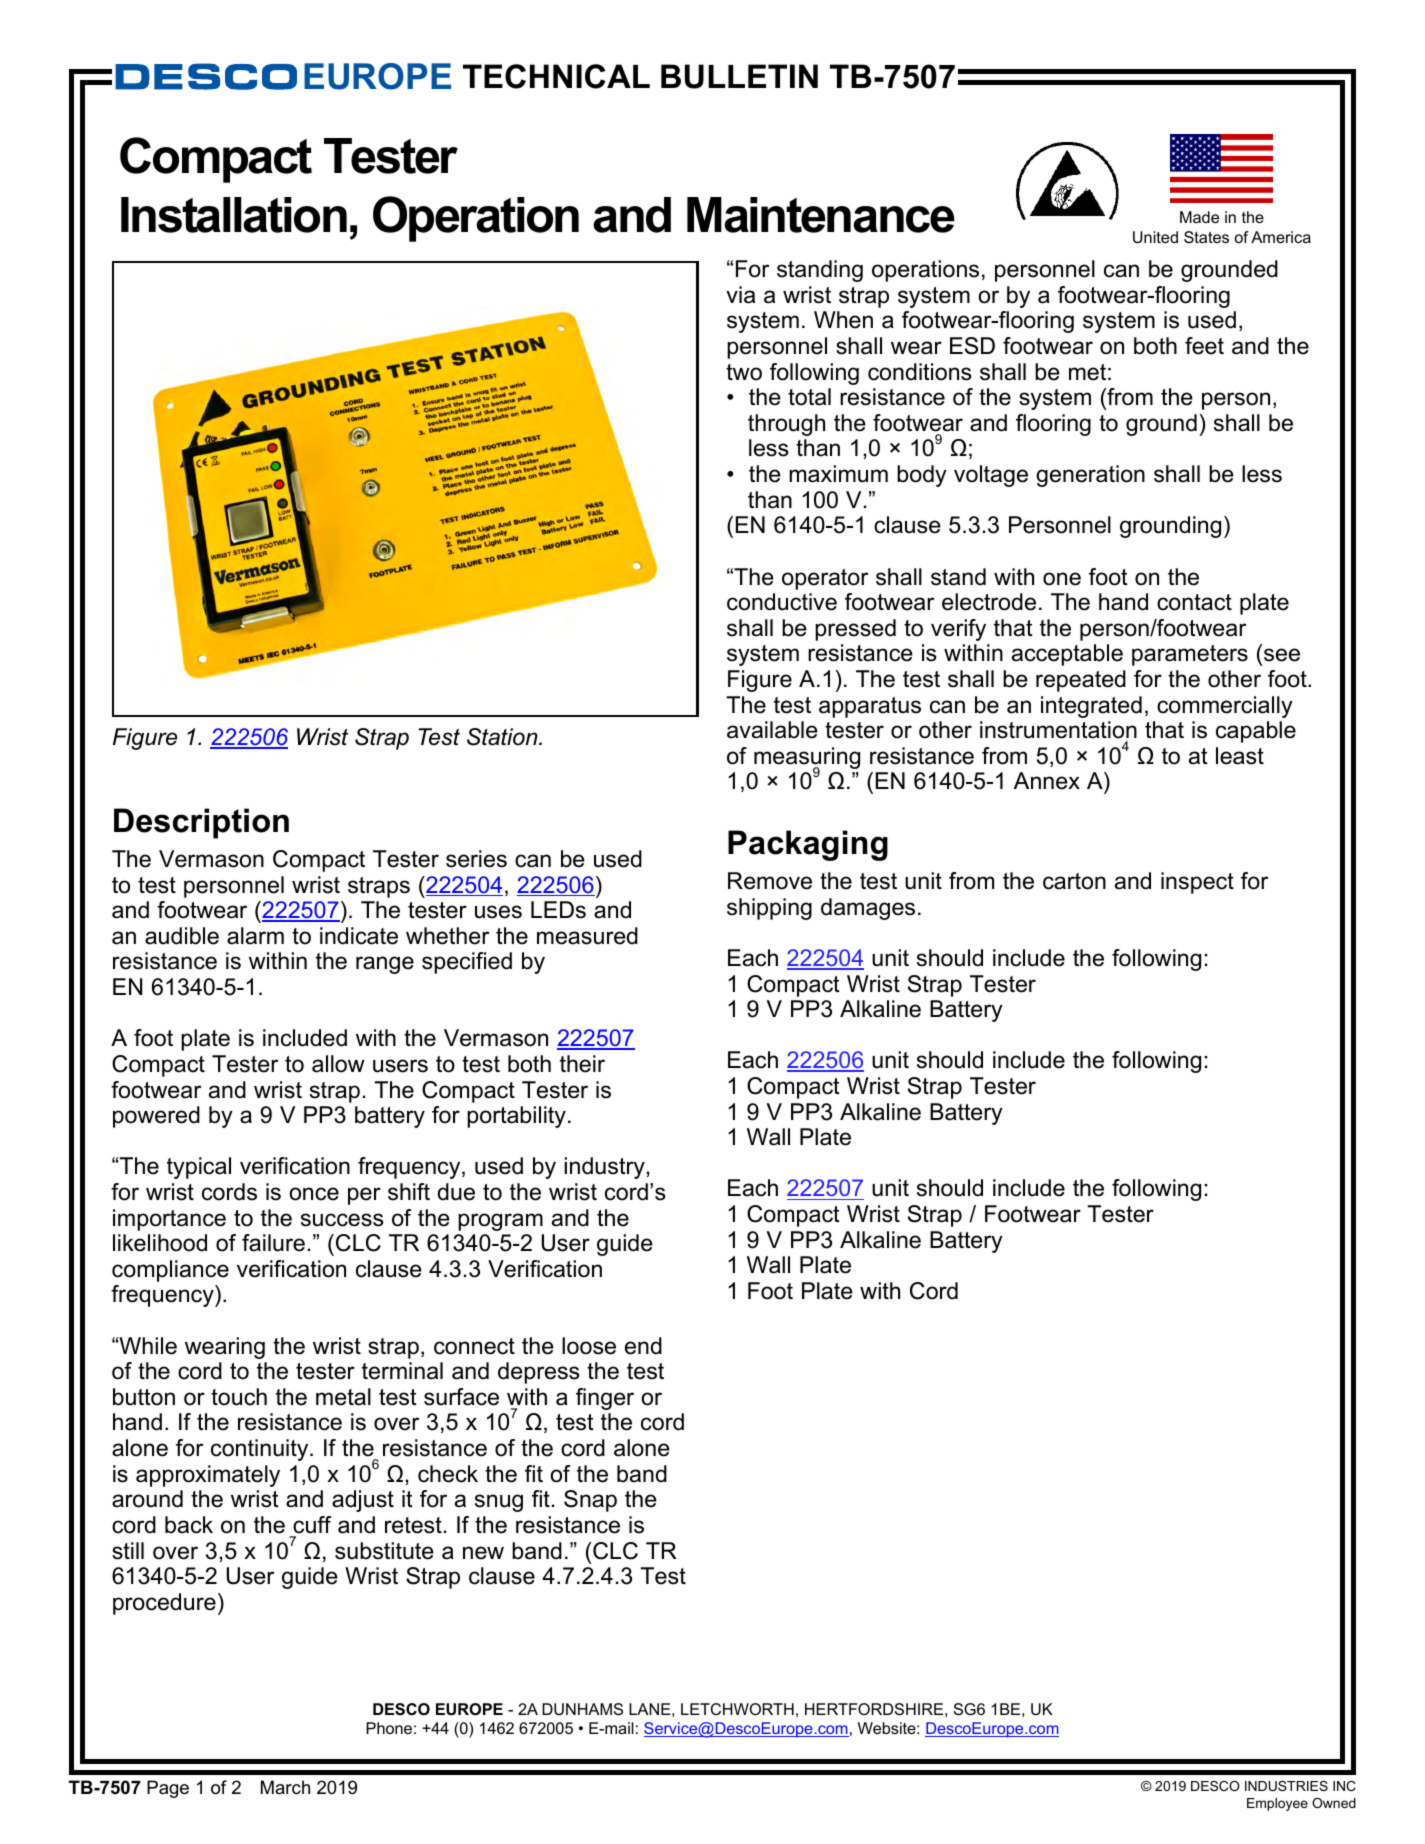 This page has width=1425, height=1844. What do you see at coordinates (273, 1243) in the page?
I see `failure` at bounding box center [273, 1243].
